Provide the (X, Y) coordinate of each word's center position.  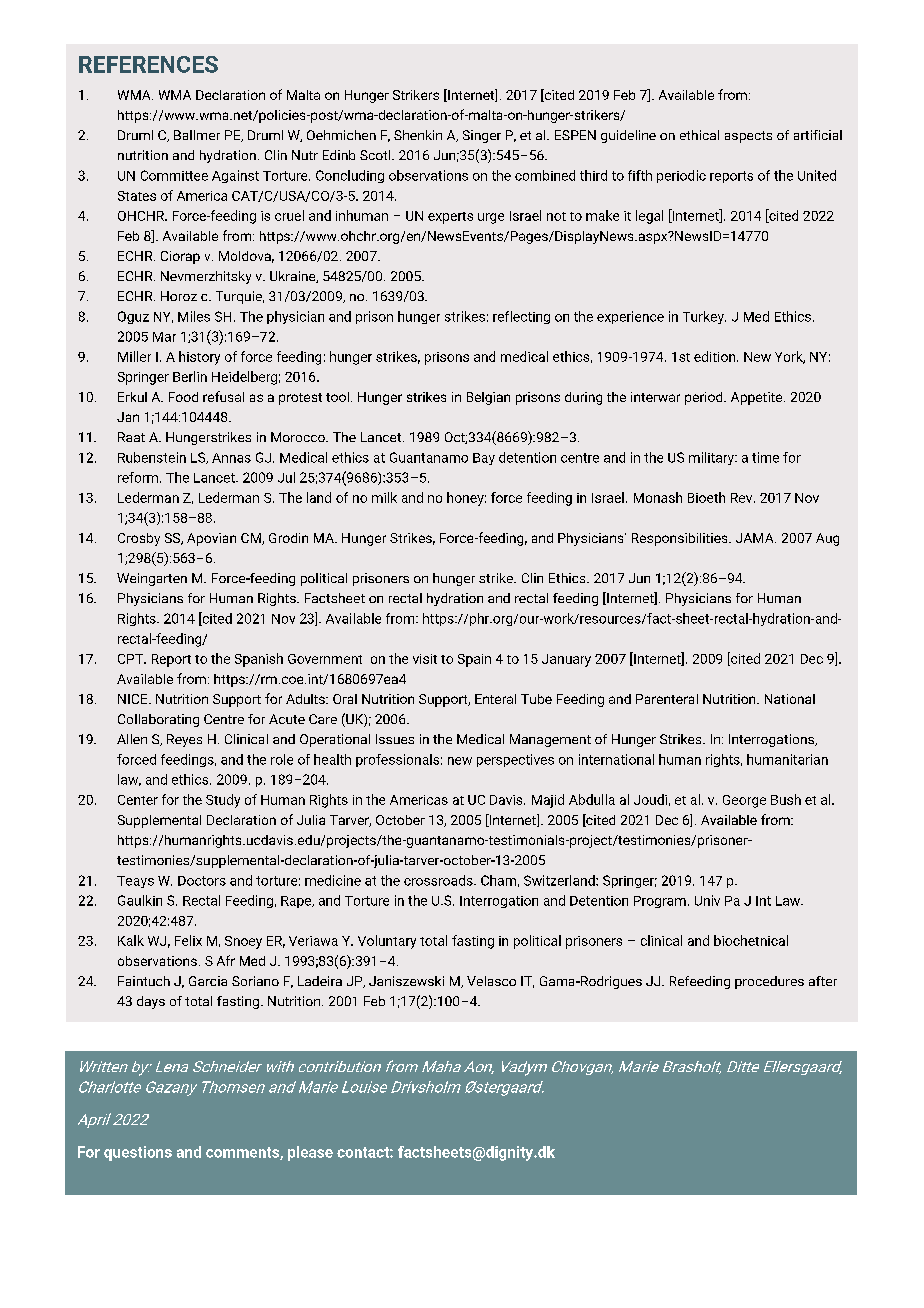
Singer (482, 136)
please (310, 1153)
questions (138, 1153)
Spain (474, 660)
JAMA (756, 538)
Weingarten (152, 579)
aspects (748, 137)
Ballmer (197, 135)
